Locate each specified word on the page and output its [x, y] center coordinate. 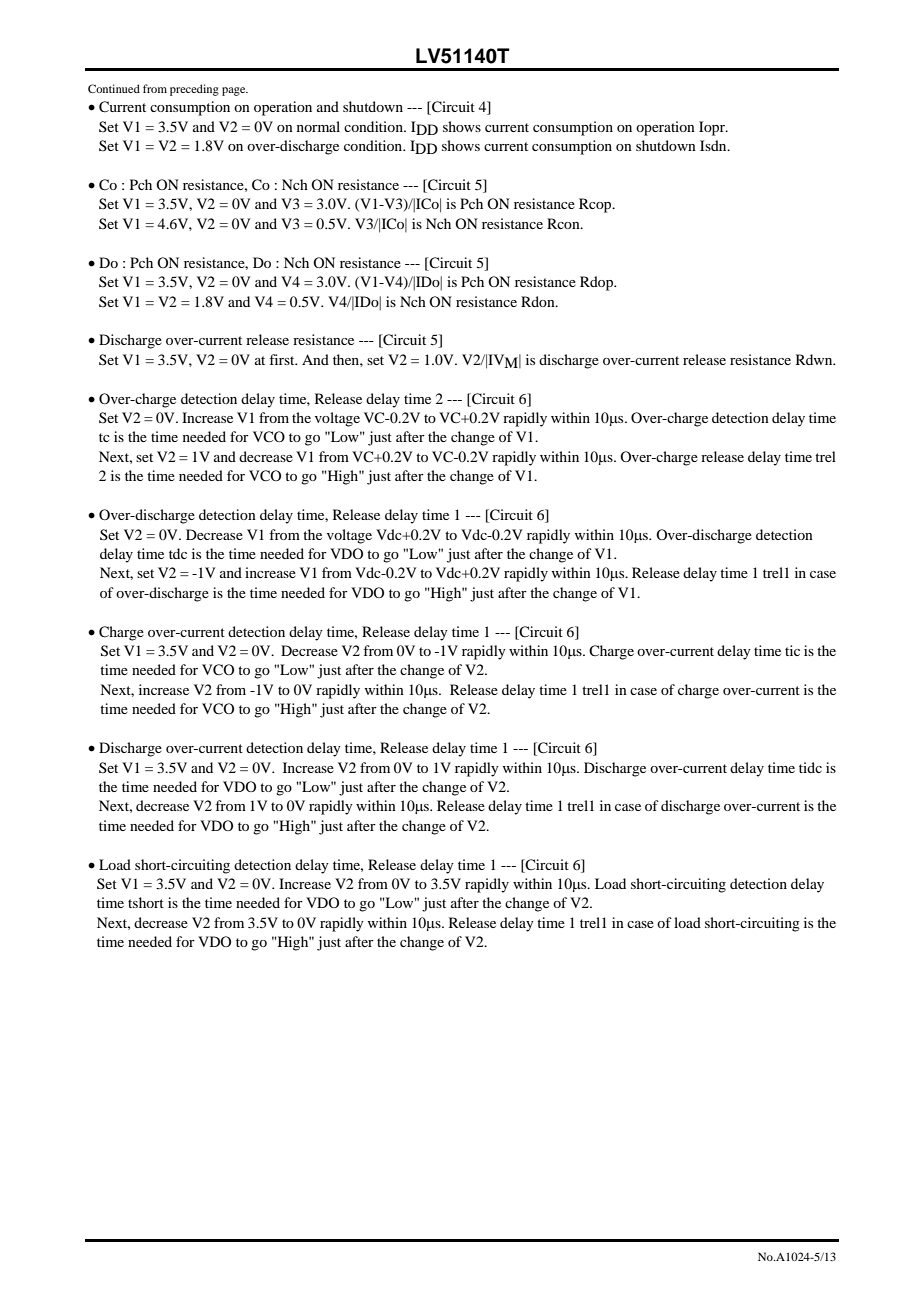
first [283, 359]
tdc [178, 553]
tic [792, 650]
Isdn [714, 145]
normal [318, 126]
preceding [194, 90]
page [235, 91]
